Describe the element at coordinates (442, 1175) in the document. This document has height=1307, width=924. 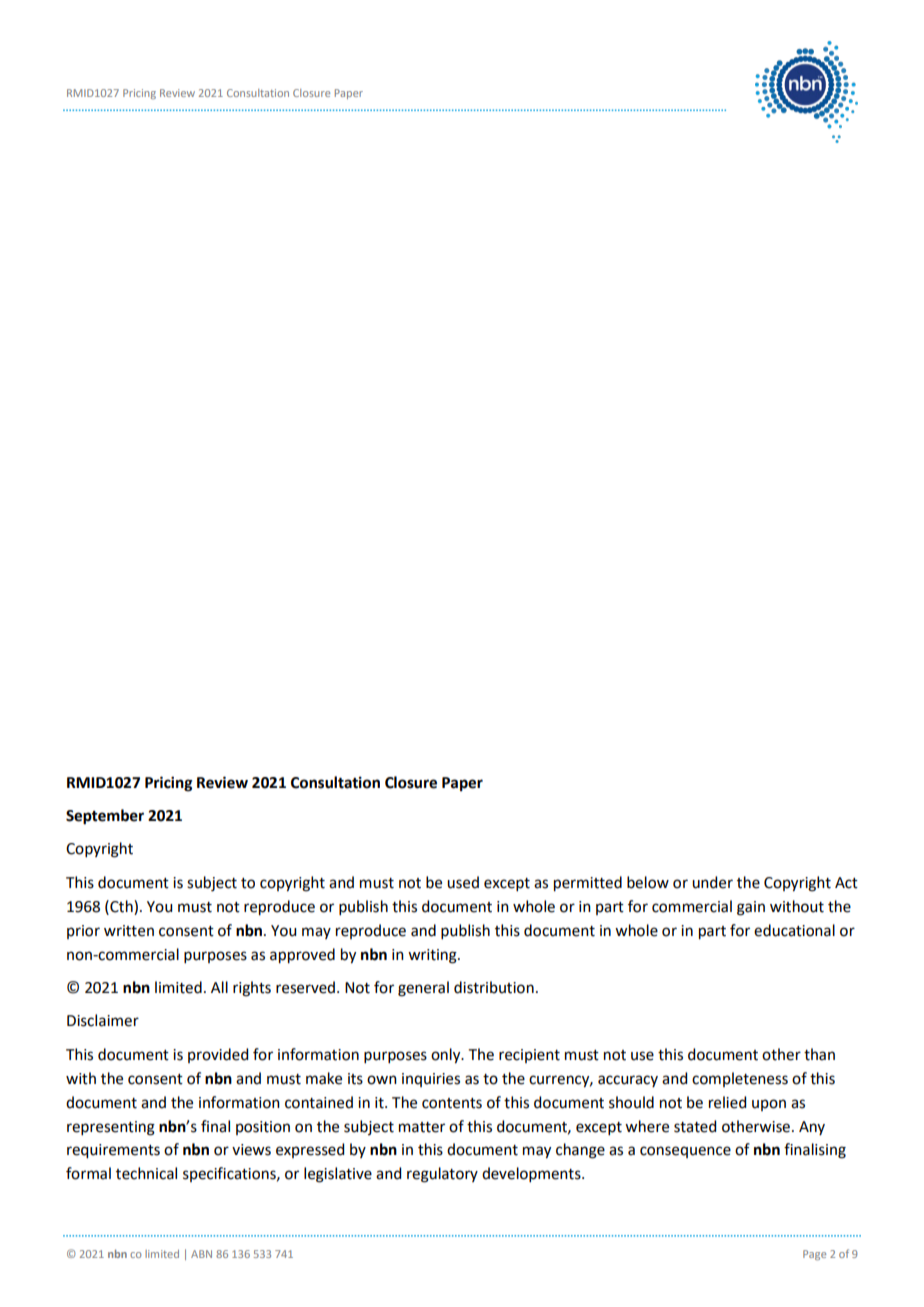
I see `regulatory` at that location.
